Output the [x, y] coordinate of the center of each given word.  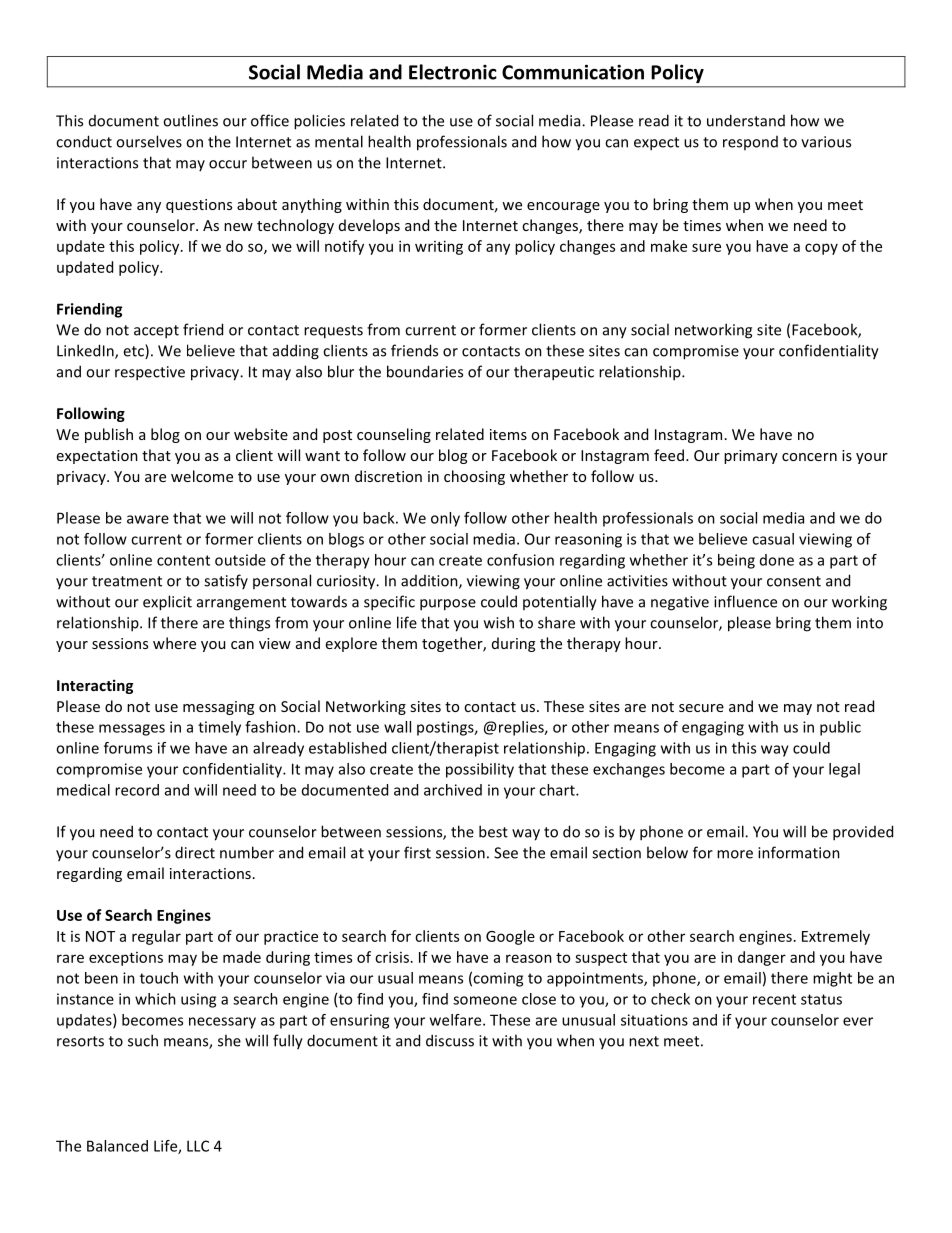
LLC [198, 1146]
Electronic [453, 72]
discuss [450, 1040]
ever [858, 1021]
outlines [190, 120]
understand [746, 120]
